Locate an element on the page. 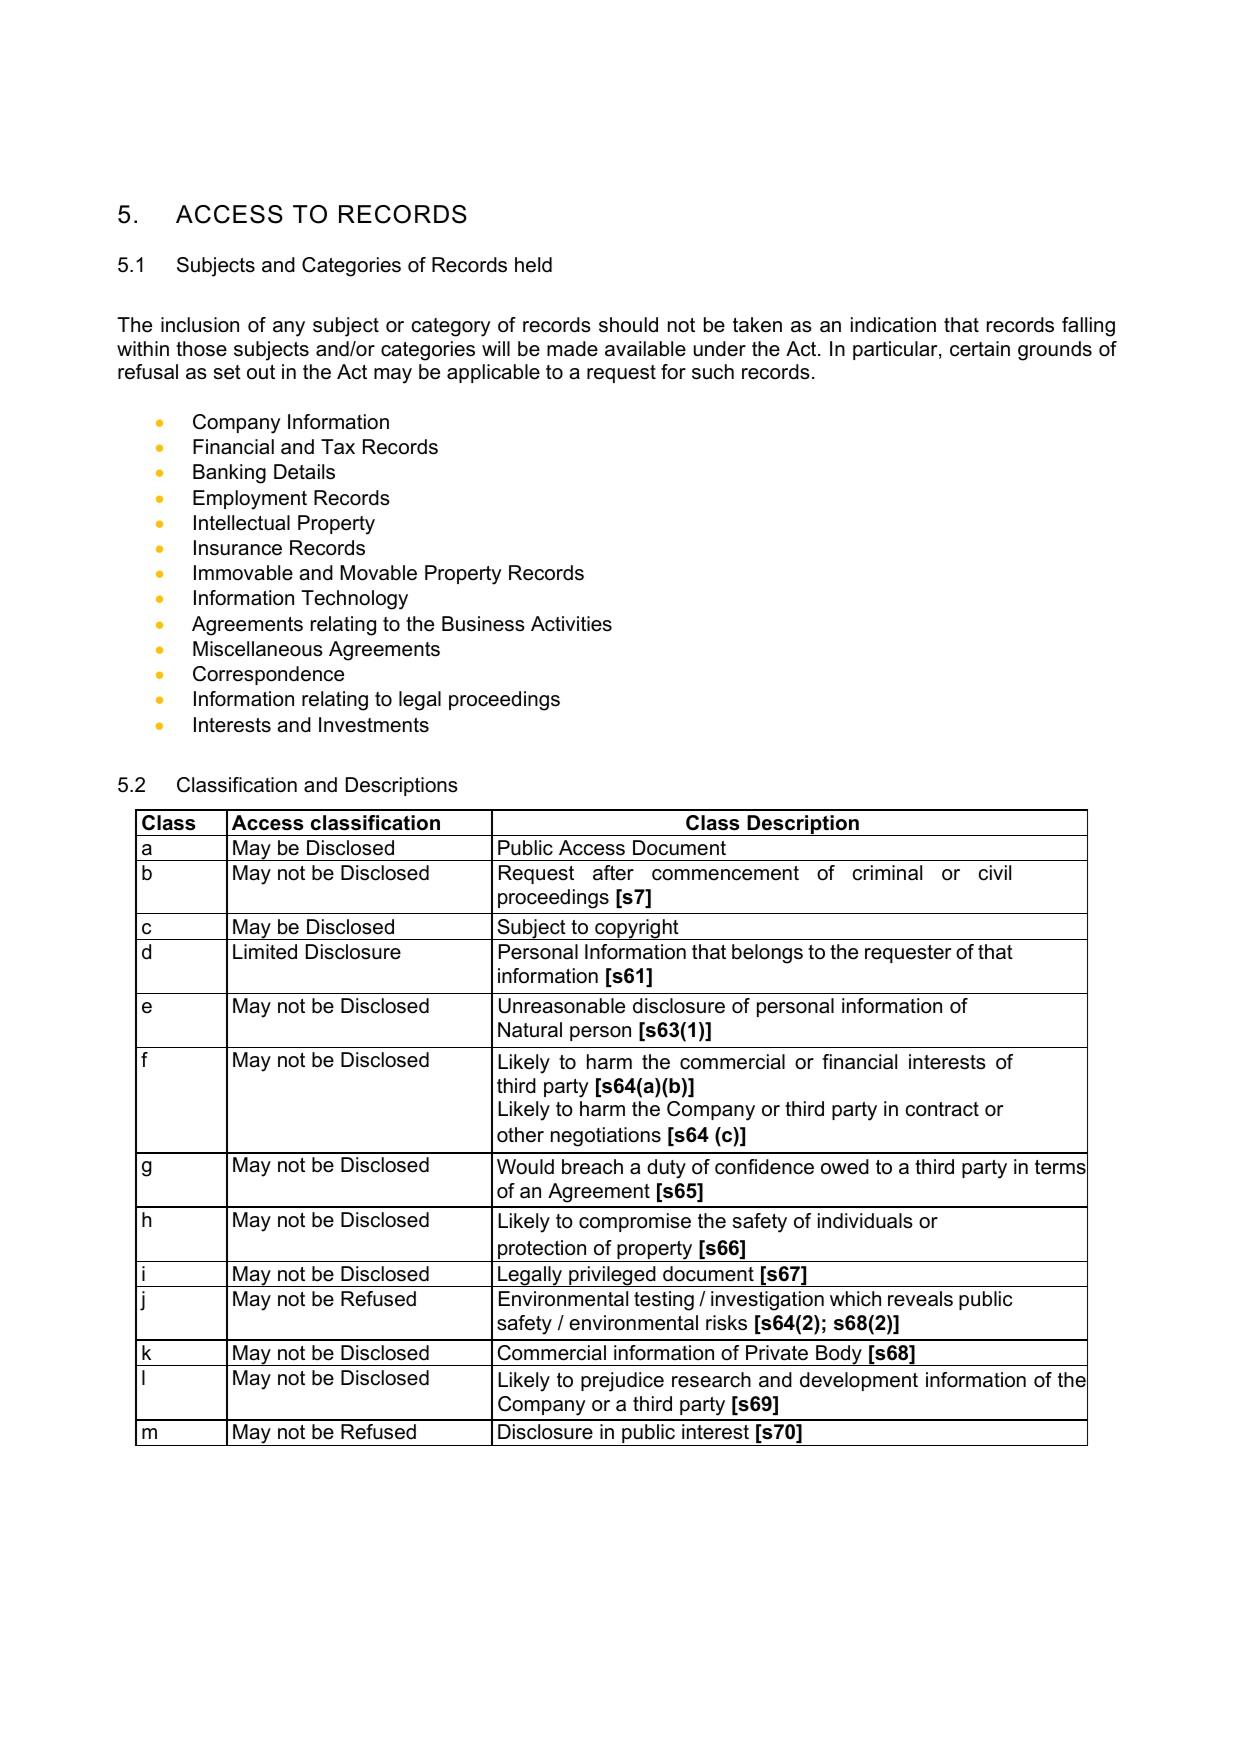 The height and width of the image is (1746, 1234). prejudice is located at coordinates (622, 1382).
